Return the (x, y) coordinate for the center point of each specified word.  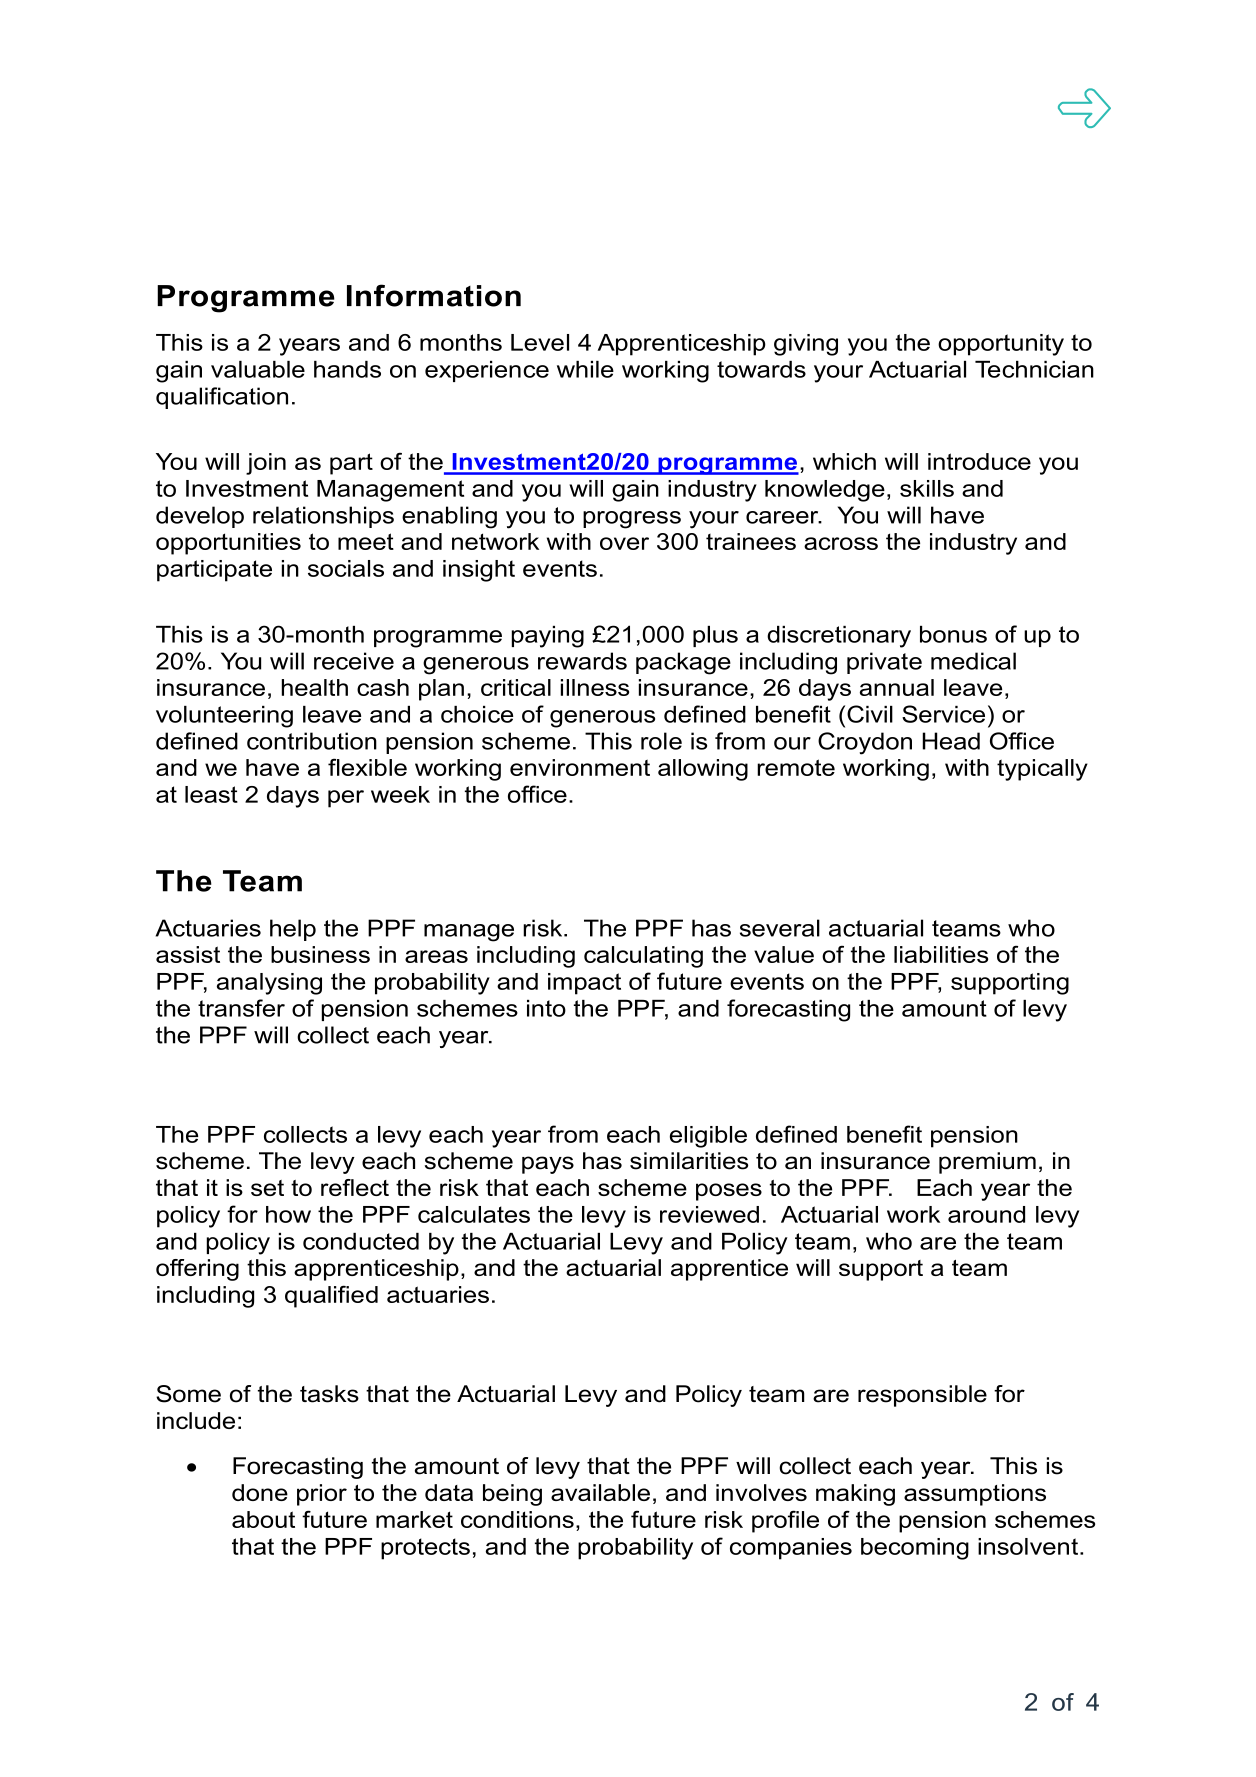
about (263, 1519)
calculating (643, 957)
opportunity (1001, 345)
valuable (258, 369)
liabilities (941, 954)
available (600, 1492)
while (585, 369)
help (293, 930)
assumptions (975, 1495)
